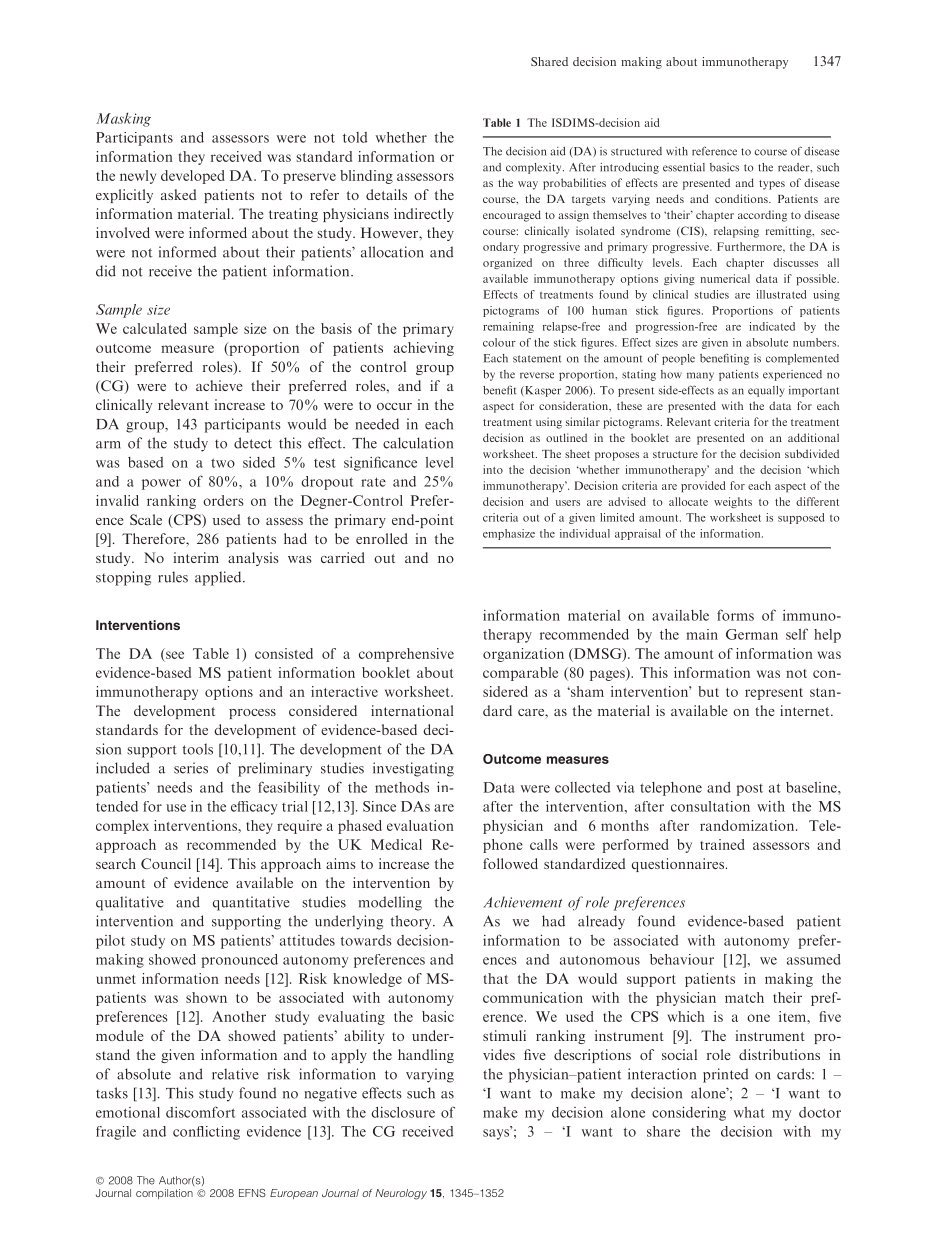 The image size is (952, 1251). What do you see at coordinates (191, 768) in the document?
I see `series` at bounding box center [191, 768].
